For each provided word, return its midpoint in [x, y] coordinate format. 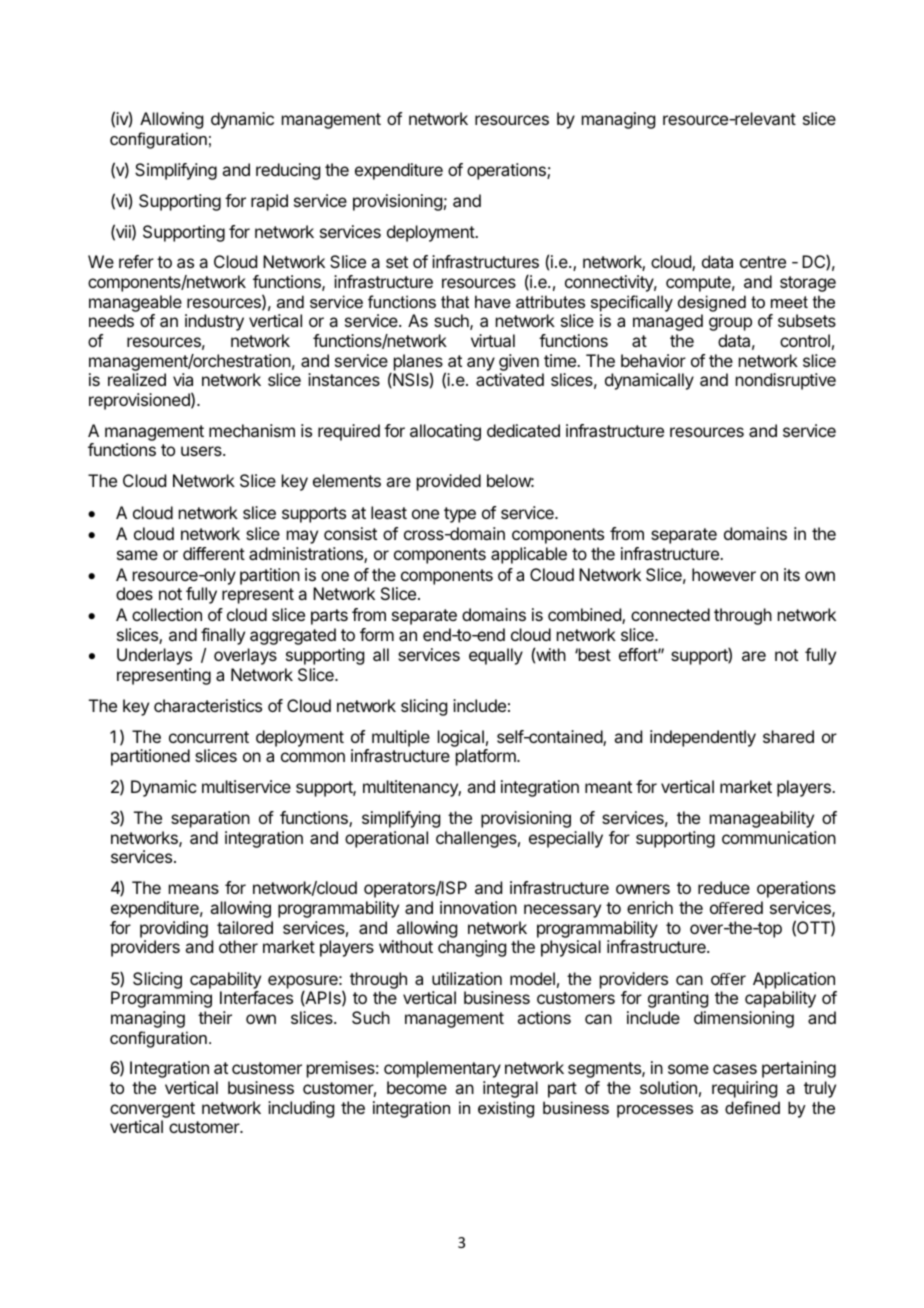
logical [461, 738]
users [202, 451]
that [455, 301]
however [724, 574]
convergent [152, 1111]
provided [449, 482]
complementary [442, 1069]
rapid [269, 202]
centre [763, 262]
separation [210, 819]
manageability [762, 819]
